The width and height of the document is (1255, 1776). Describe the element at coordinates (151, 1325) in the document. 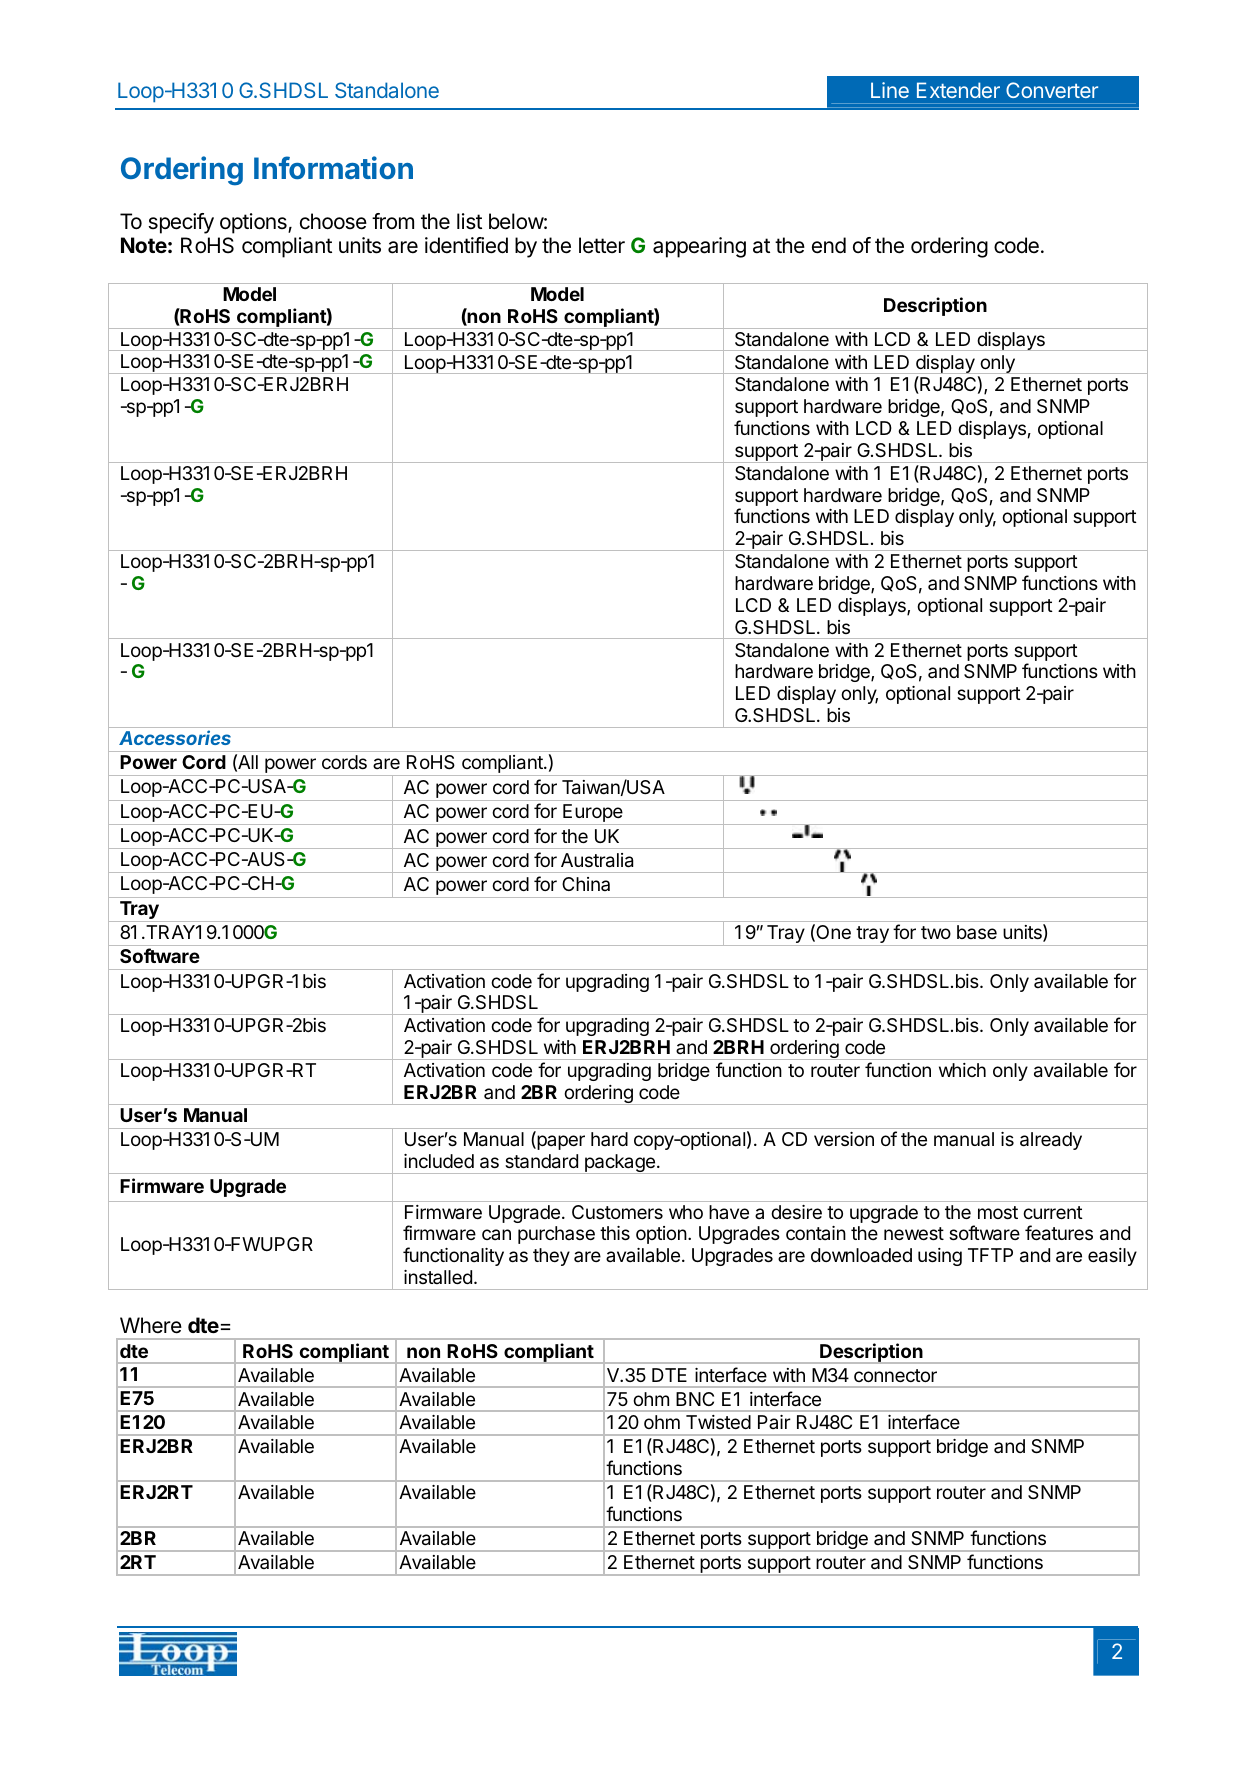

I see `Where` at that location.
